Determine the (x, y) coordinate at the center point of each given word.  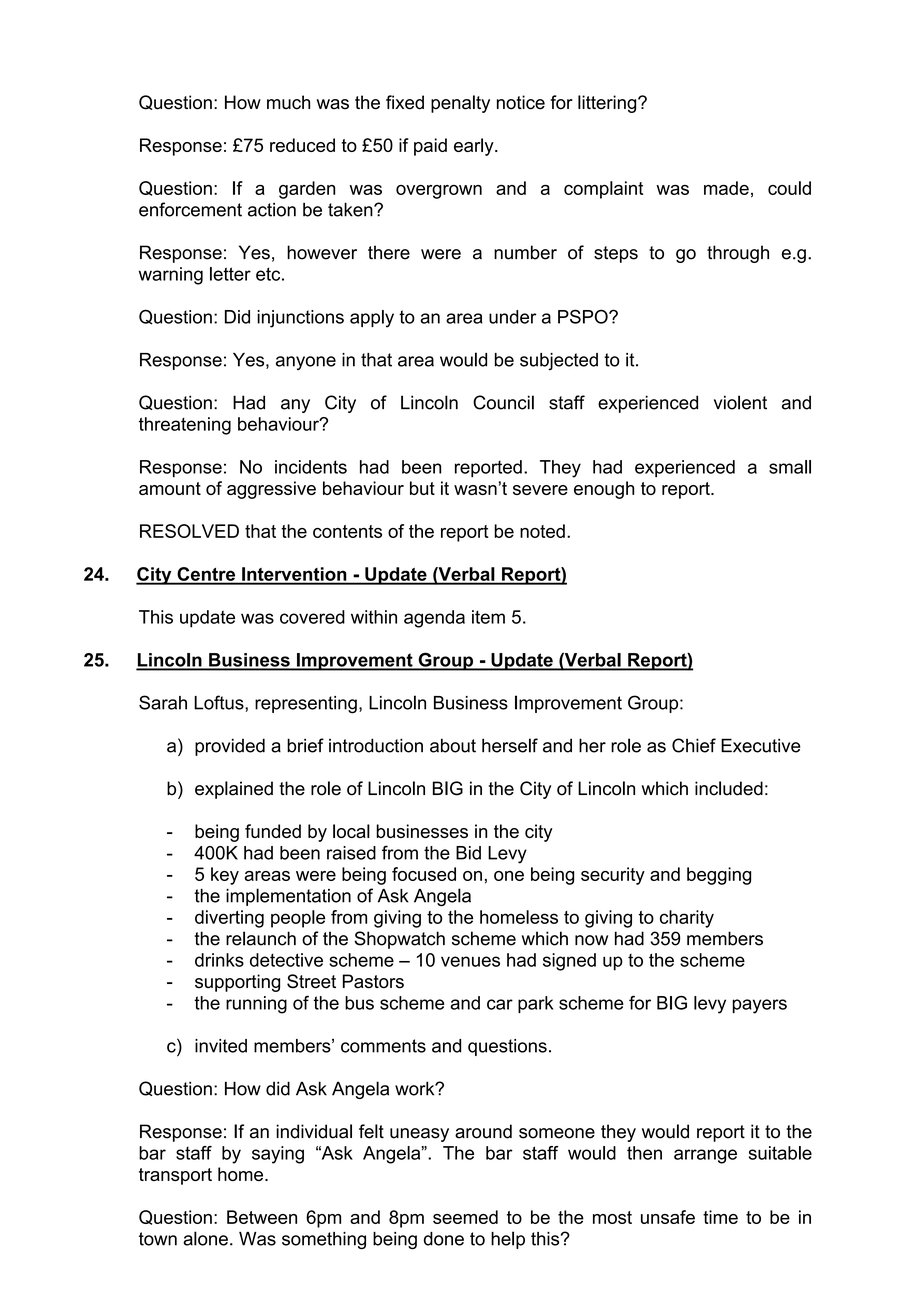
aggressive (271, 490)
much (288, 102)
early (475, 147)
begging (719, 876)
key (225, 876)
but (422, 488)
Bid (468, 853)
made (726, 188)
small (790, 467)
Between (262, 1217)
